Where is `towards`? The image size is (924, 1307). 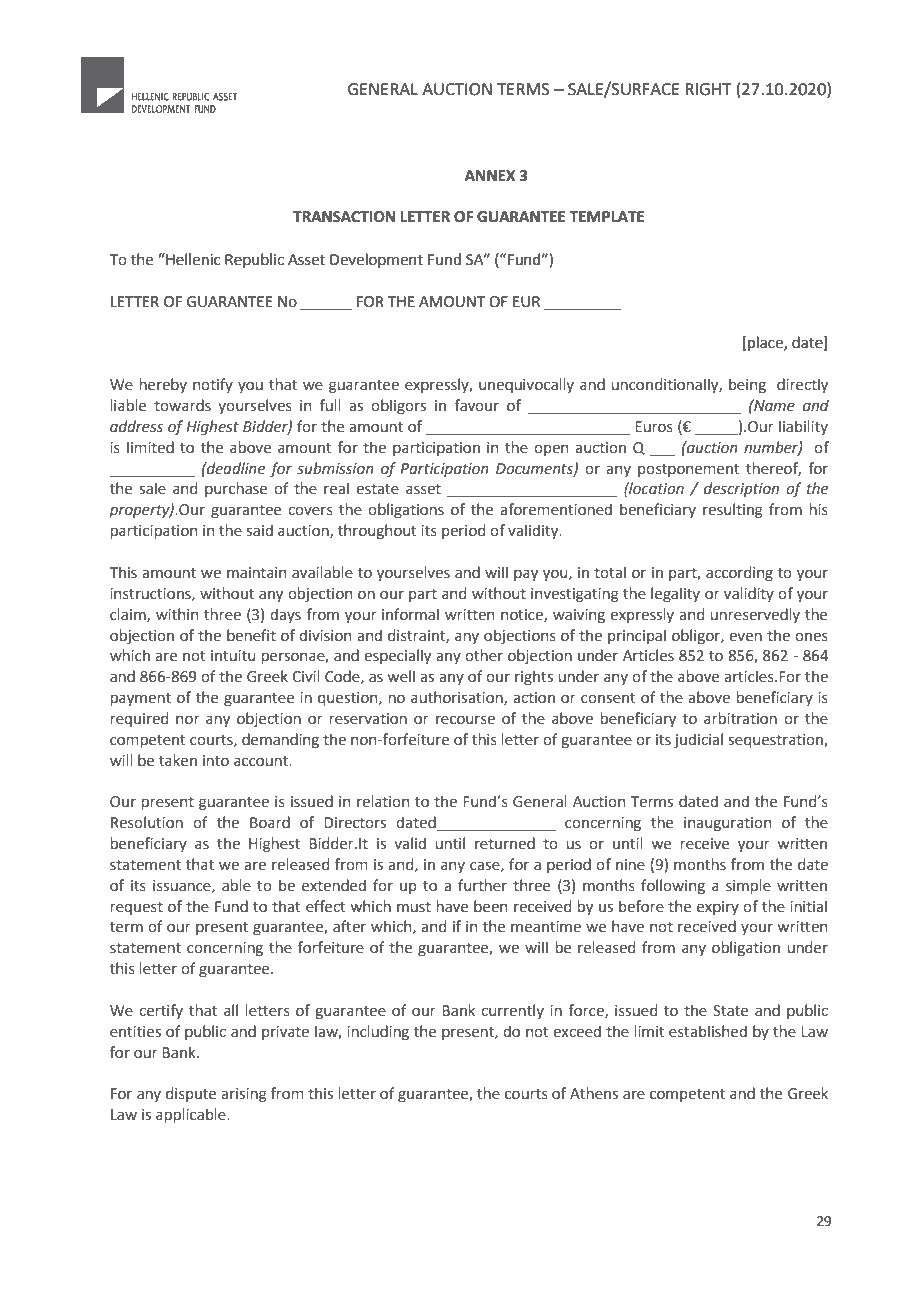
towards is located at coordinates (182, 405).
